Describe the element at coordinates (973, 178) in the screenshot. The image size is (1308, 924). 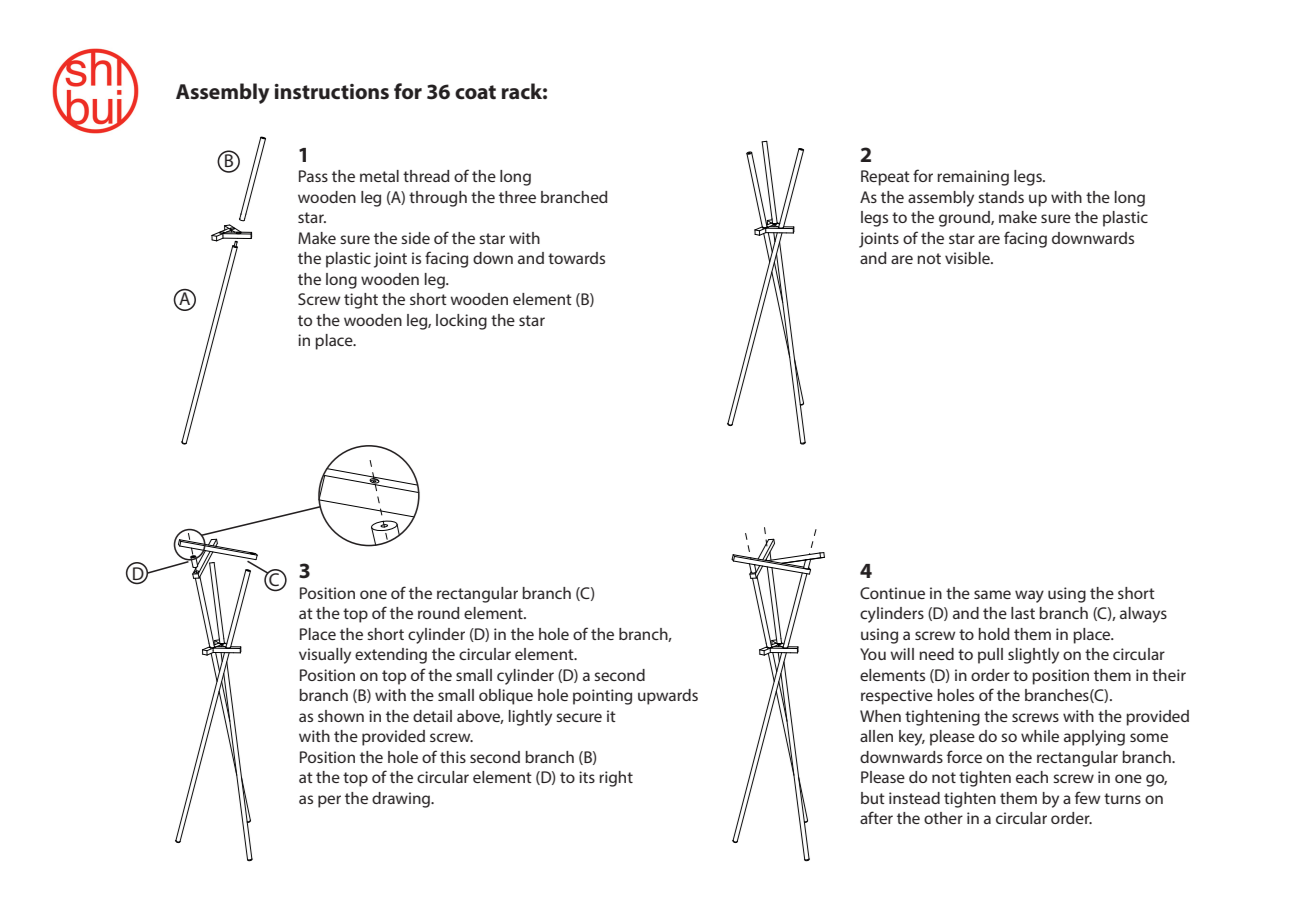
I see `remaining` at that location.
